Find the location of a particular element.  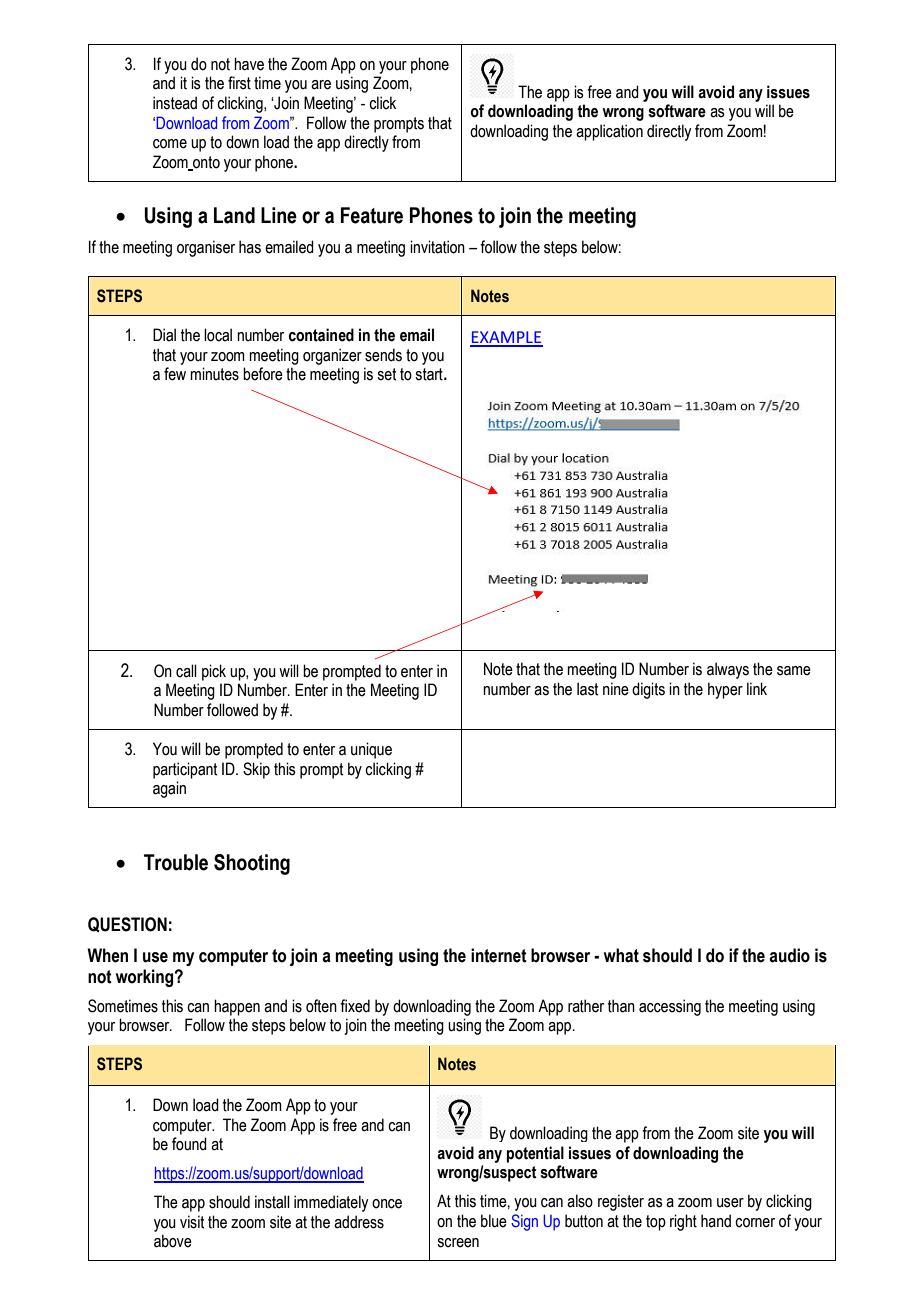

application is located at coordinates (609, 132).
